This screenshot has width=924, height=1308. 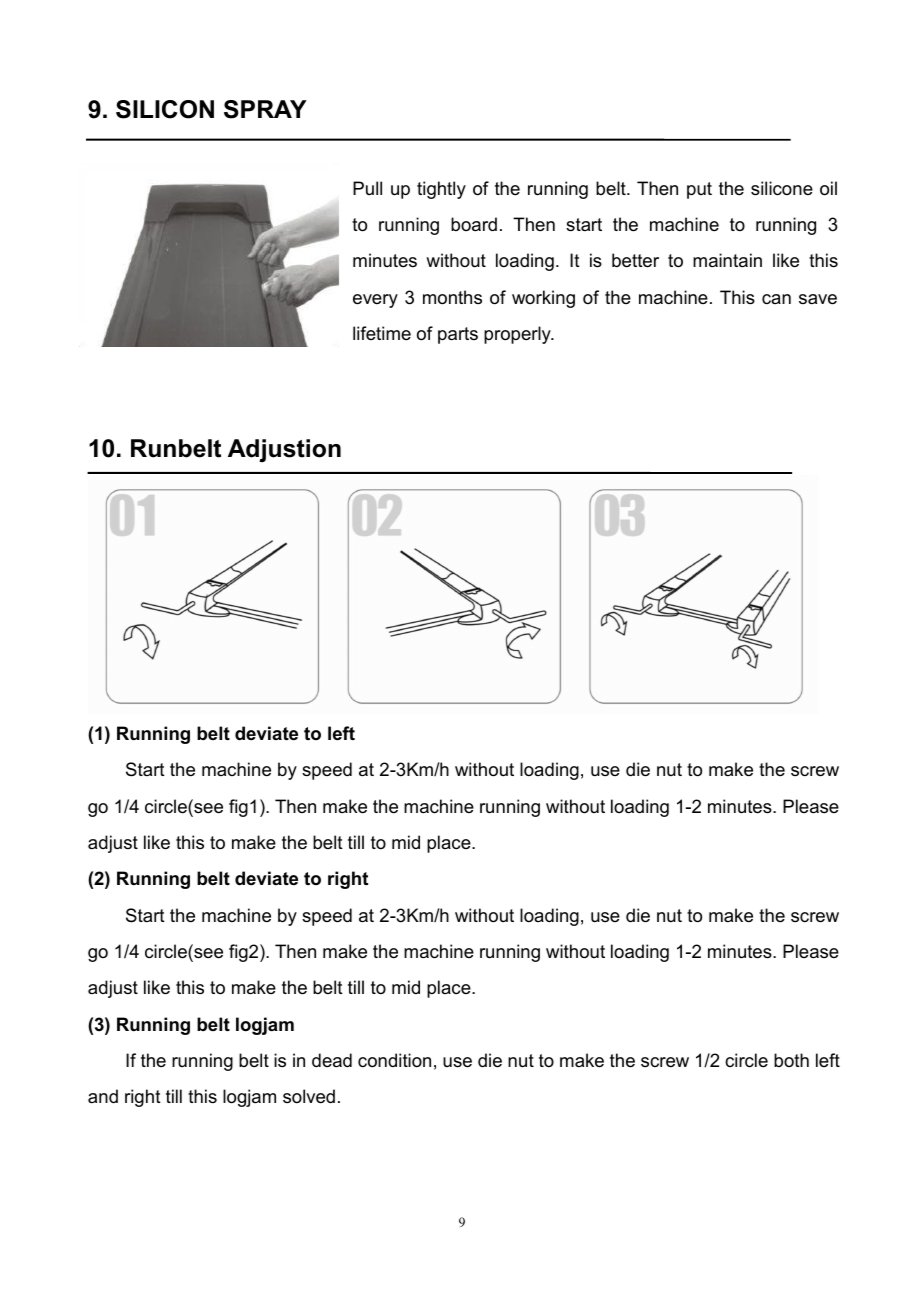 I want to click on condition, so click(x=394, y=1060).
